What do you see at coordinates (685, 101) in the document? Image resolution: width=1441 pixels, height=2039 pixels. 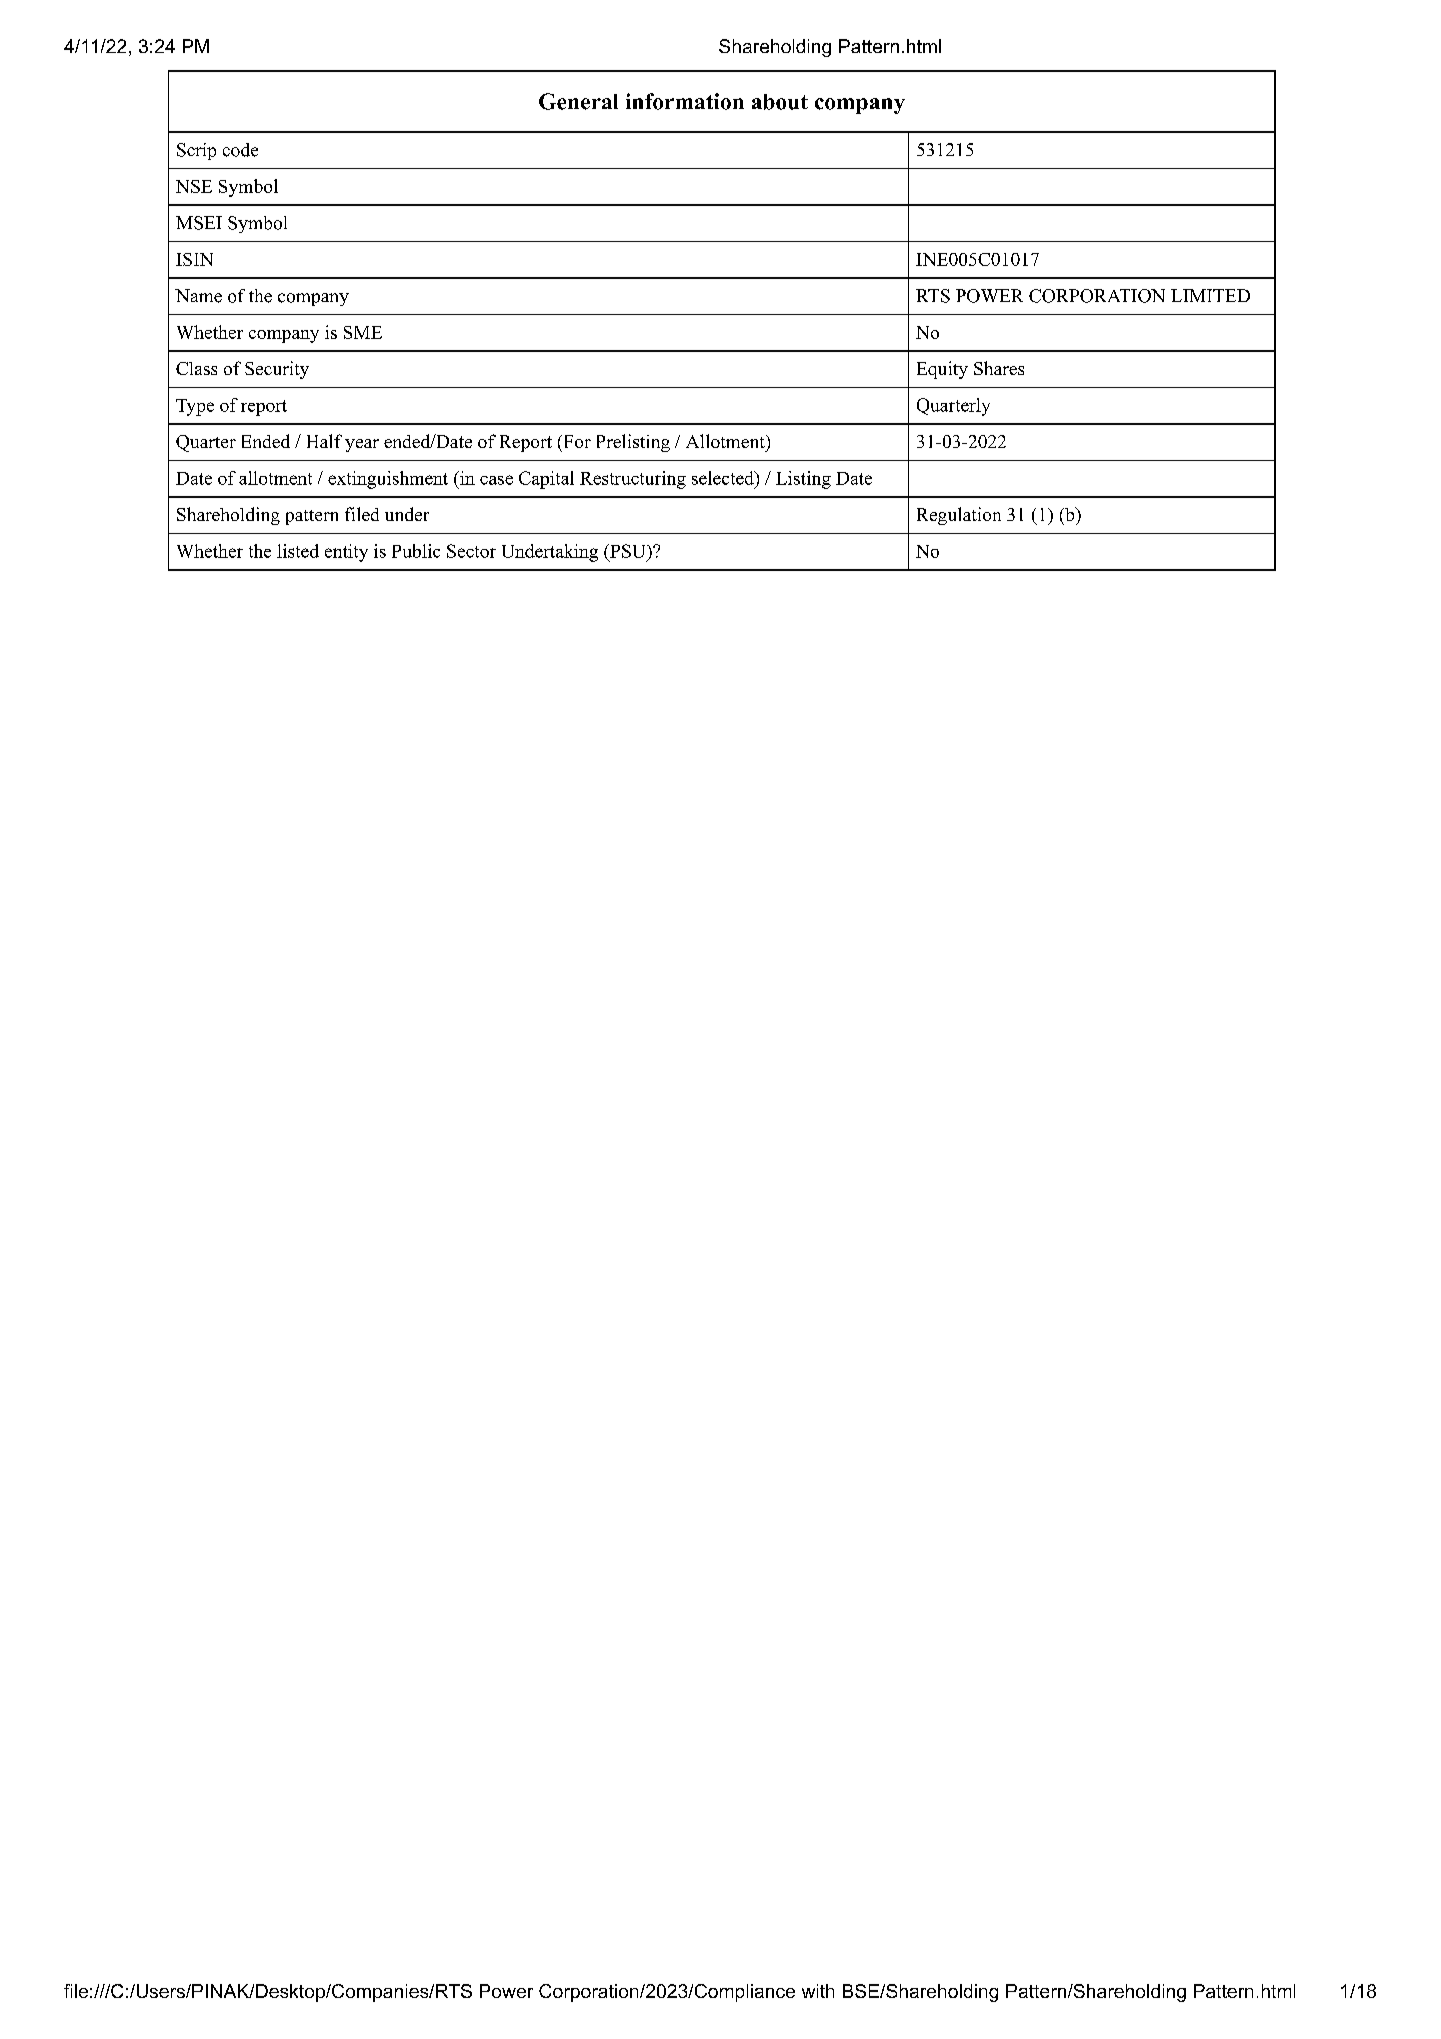 I see `information` at bounding box center [685, 101].
